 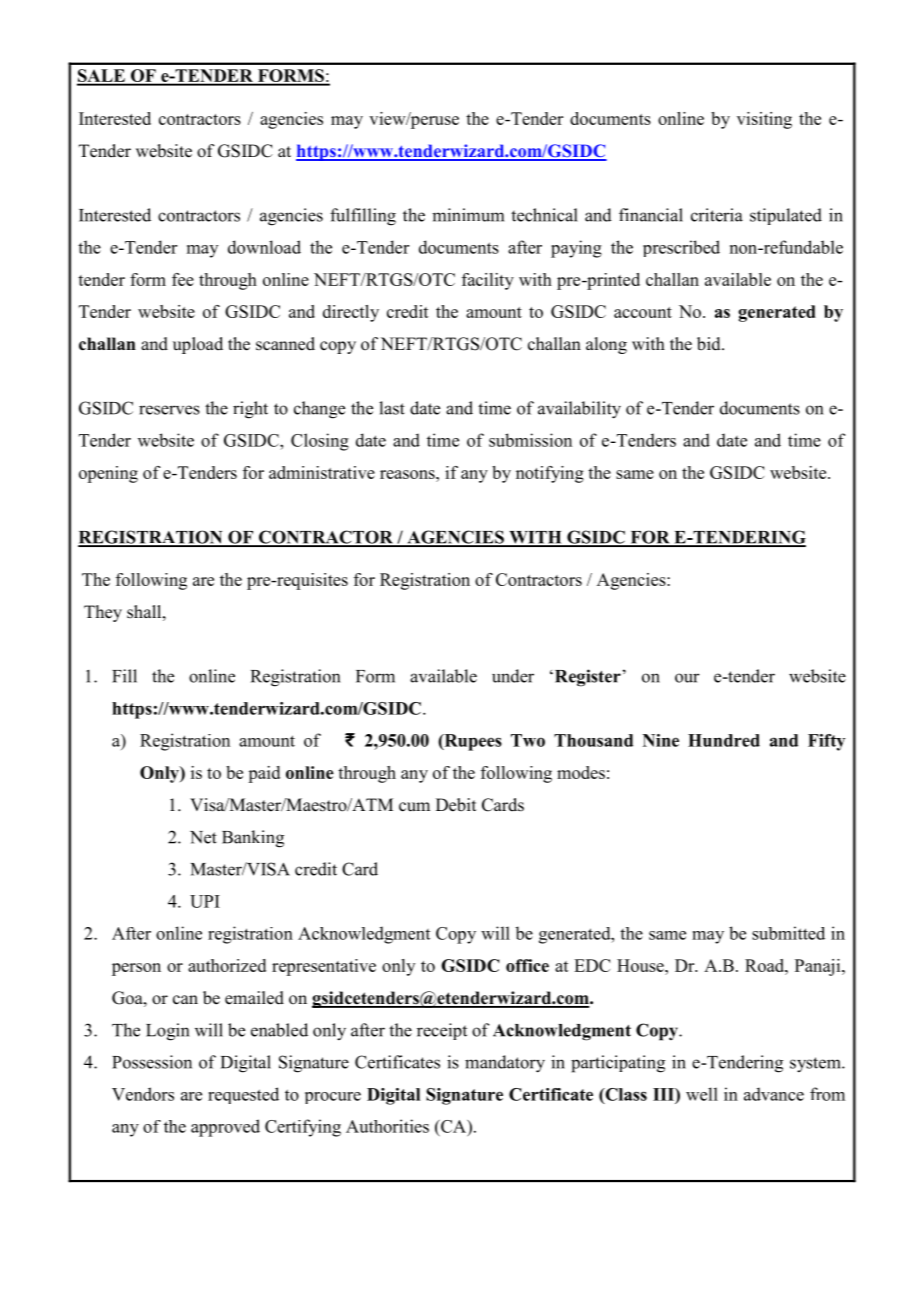 What do you see at coordinates (724, 740) in the screenshot?
I see `Hundred` at bounding box center [724, 740].
